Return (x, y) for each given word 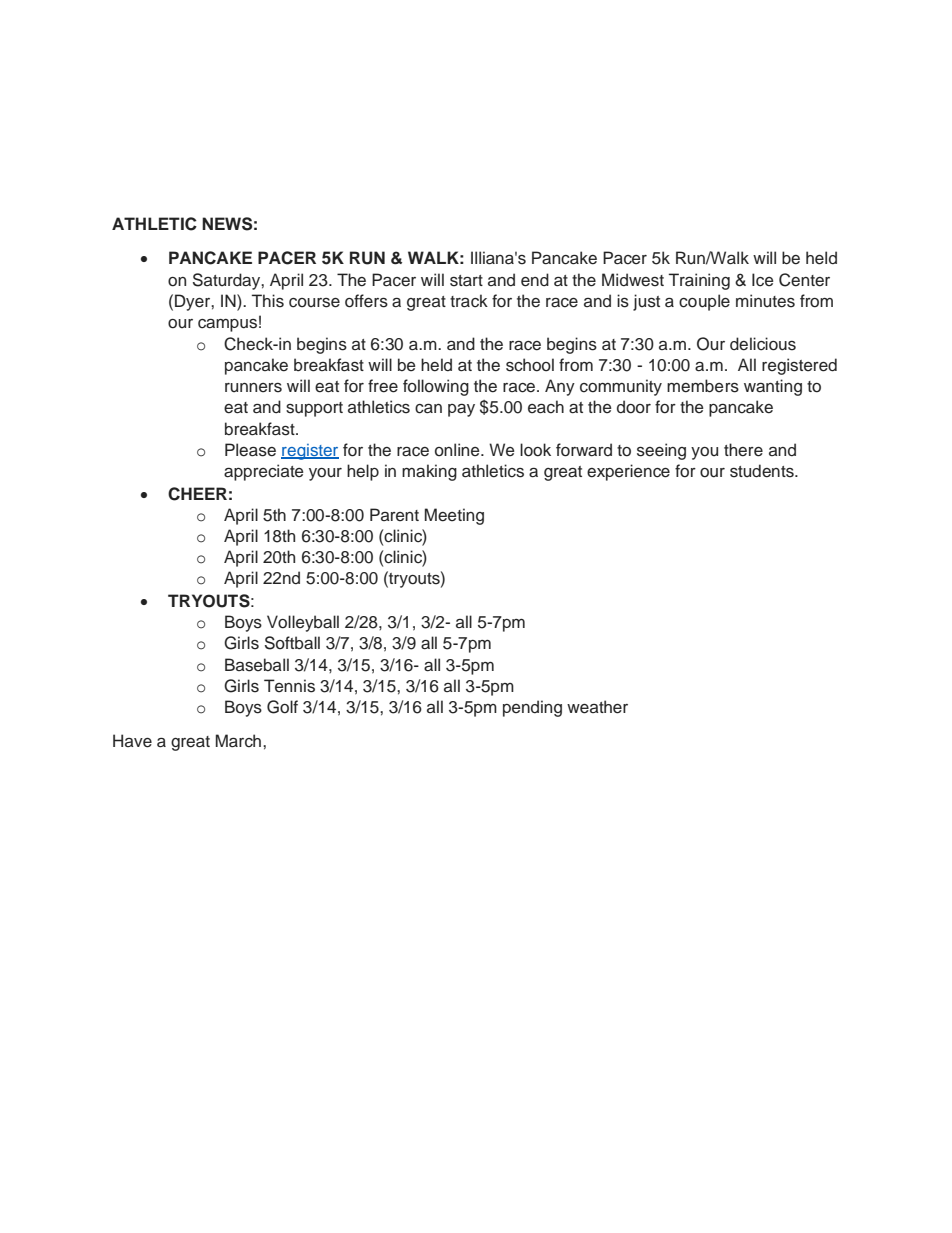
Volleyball (303, 623)
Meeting (454, 516)
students (763, 471)
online (458, 450)
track (469, 301)
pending (532, 708)
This (268, 301)
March (240, 741)
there (743, 450)
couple (704, 302)
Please (250, 450)
